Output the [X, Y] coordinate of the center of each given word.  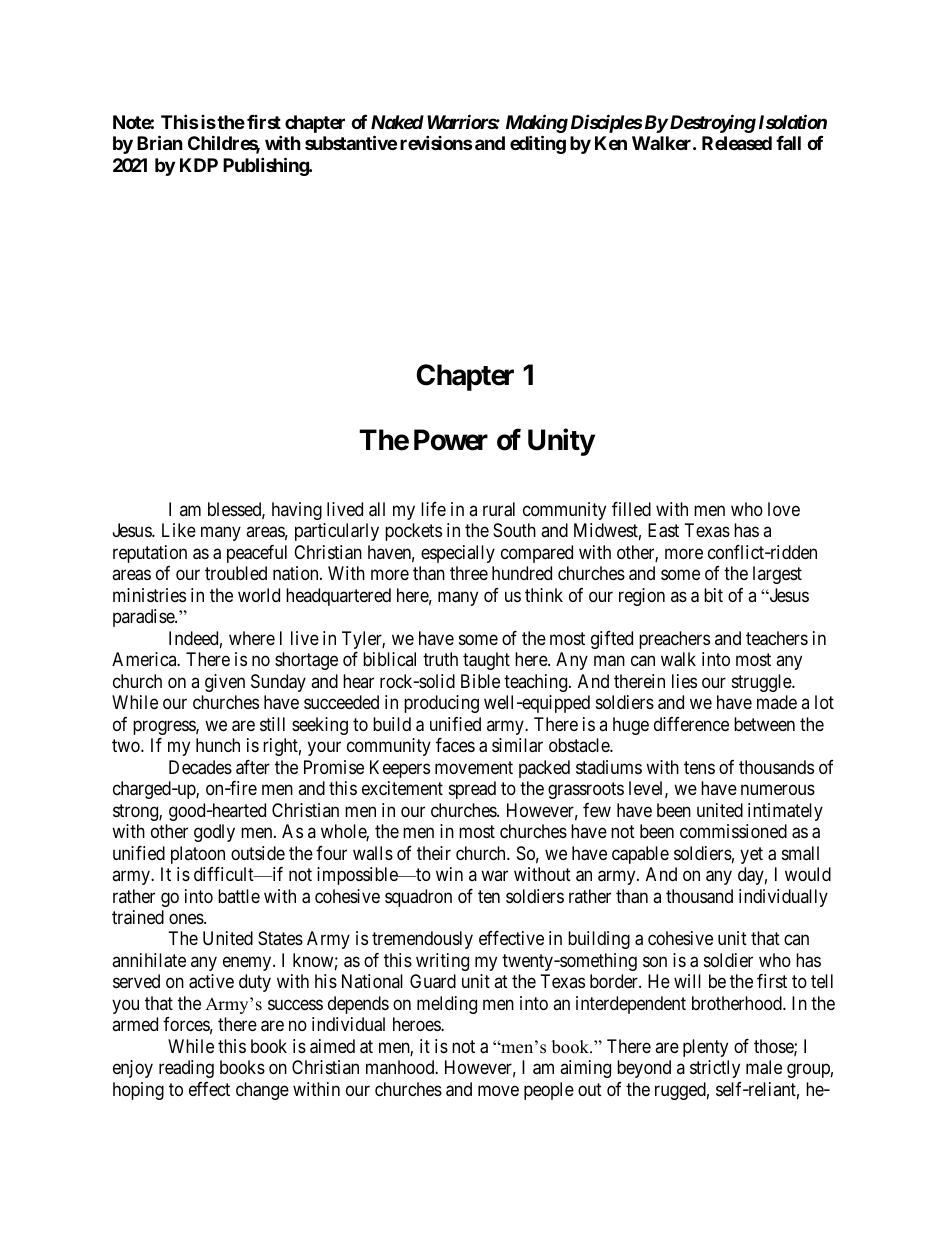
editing [538, 144]
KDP [199, 165]
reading [186, 1069]
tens [699, 767]
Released [737, 143]
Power [451, 440]
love [784, 509]
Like [179, 530]
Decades [200, 767]
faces [455, 745]
